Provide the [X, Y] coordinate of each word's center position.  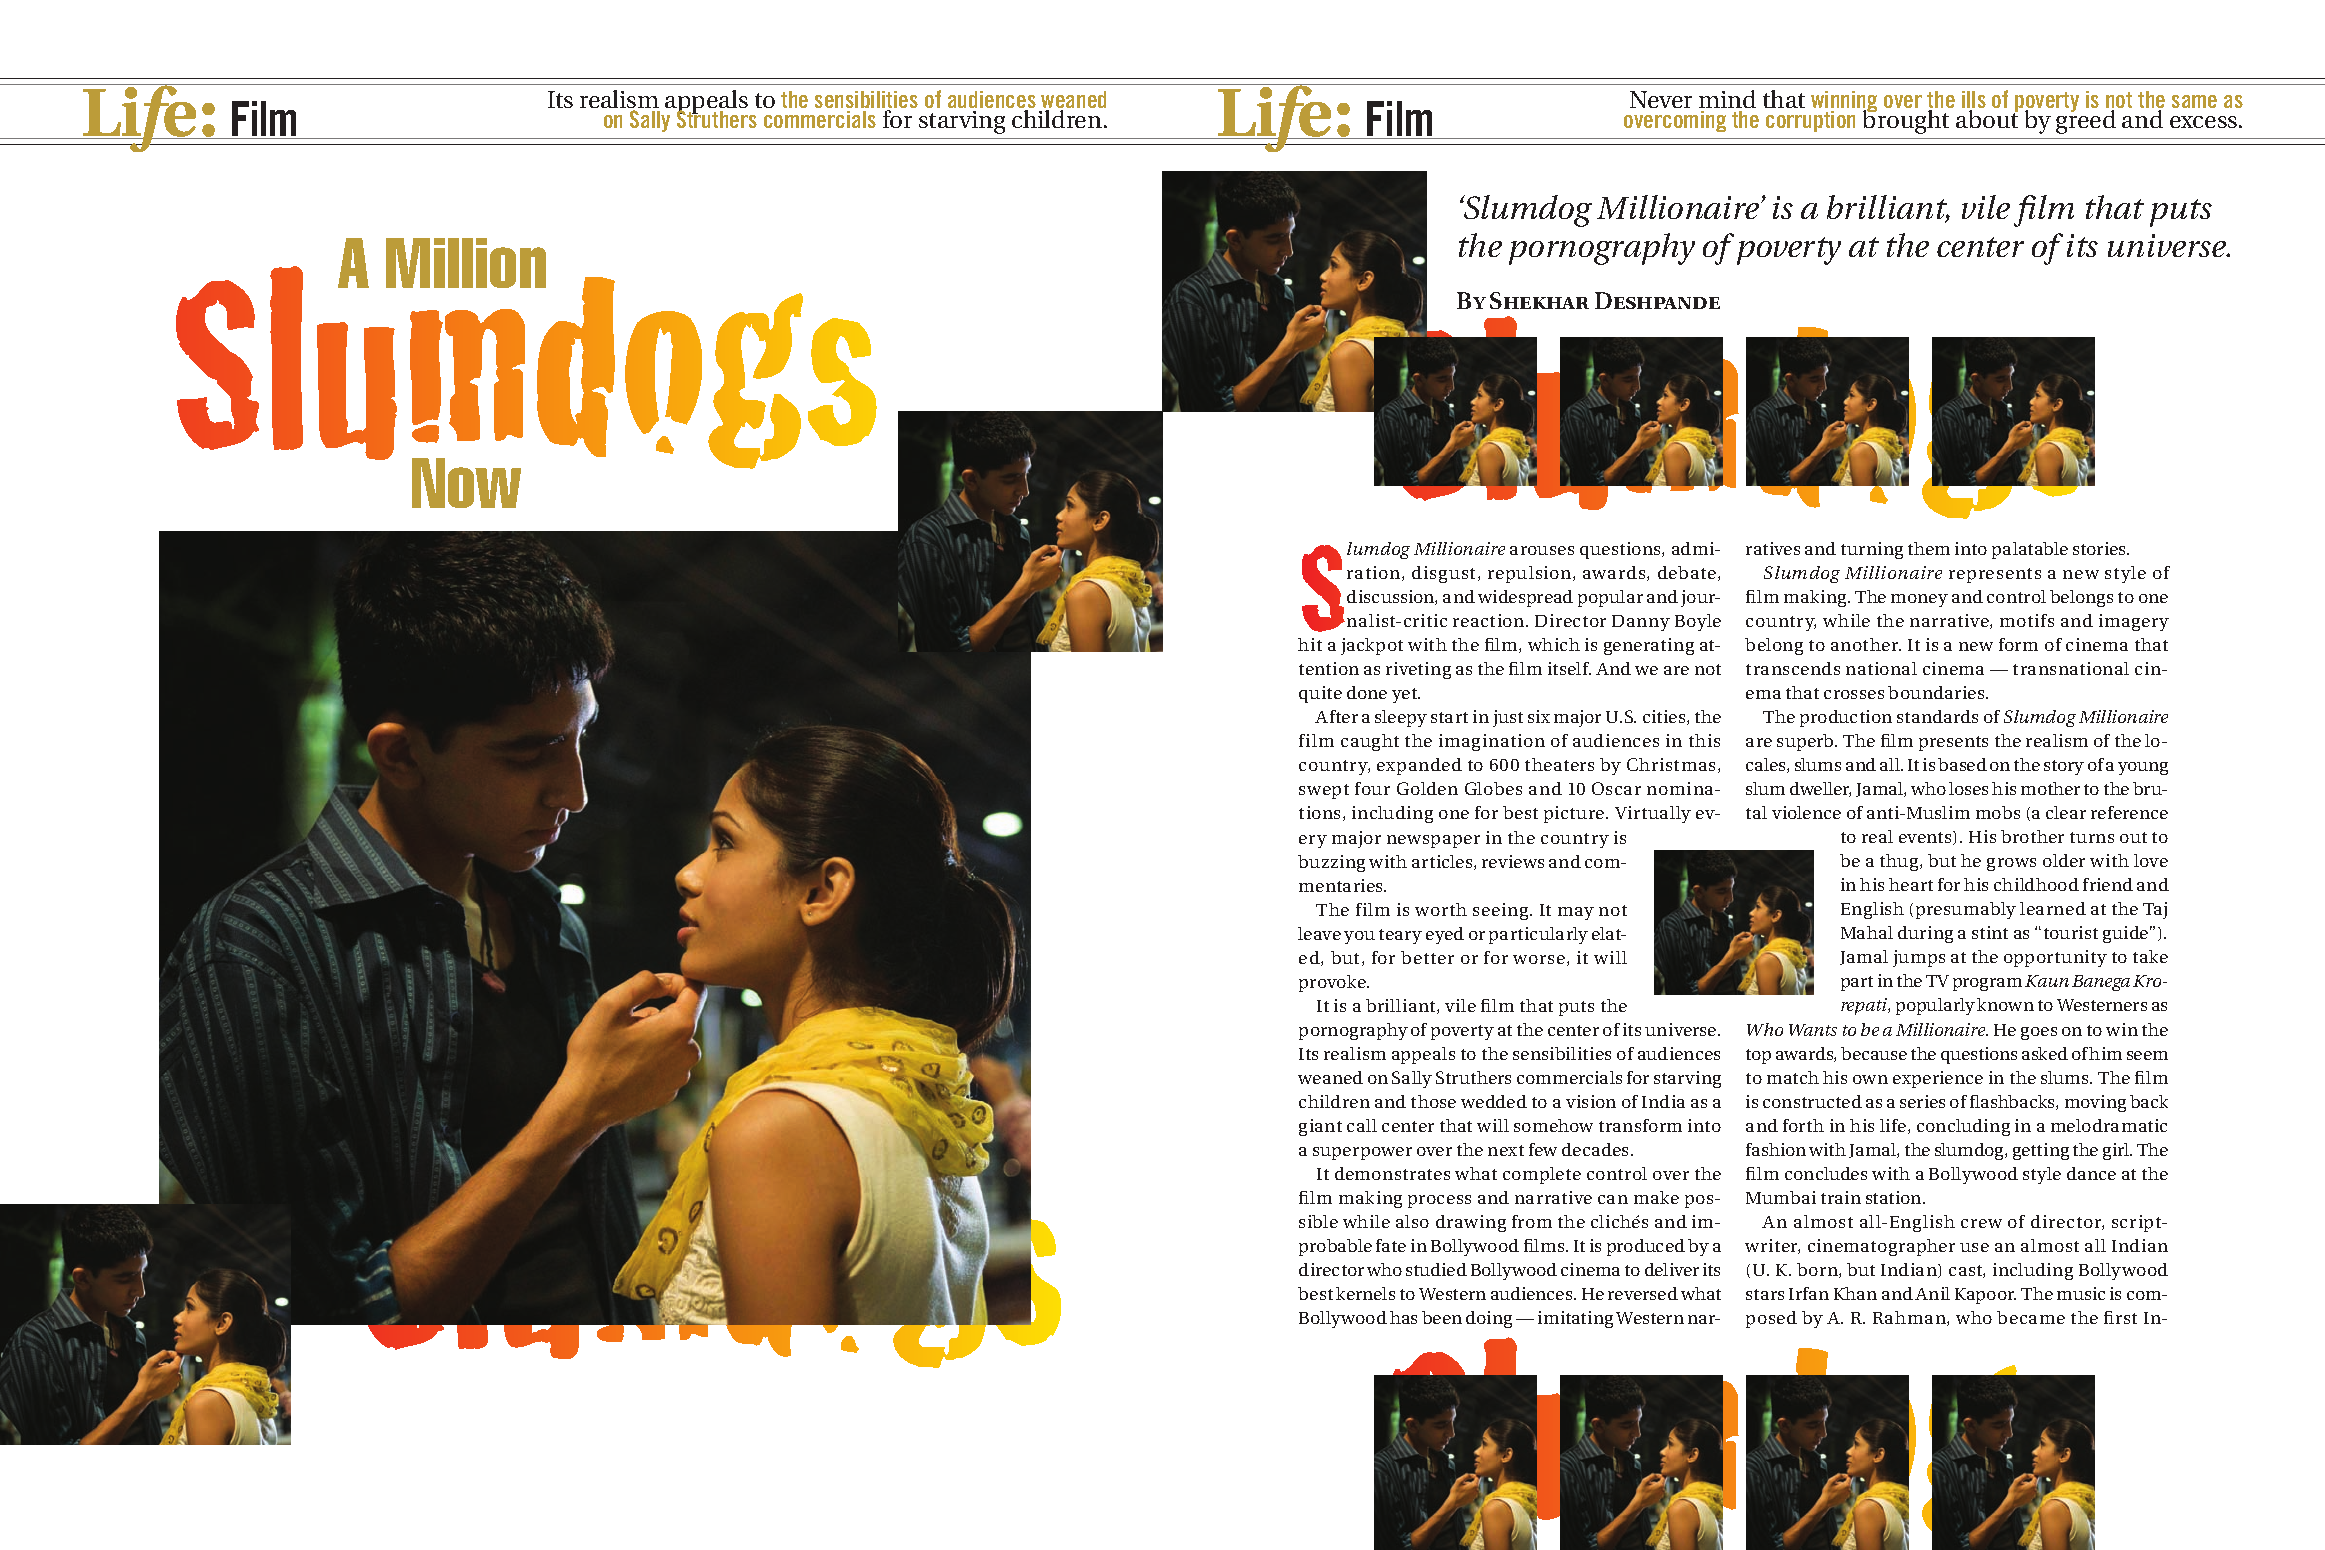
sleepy [1401, 718]
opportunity [2055, 958]
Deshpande [1657, 300]
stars [1765, 1294]
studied [1436, 1269]
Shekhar [1539, 300]
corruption [1810, 121]
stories [2100, 548]
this [1704, 740]
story [2064, 767]
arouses [1542, 550]
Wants [1813, 1030]
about [1987, 118]
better [1427, 957]
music [2081, 1293]
